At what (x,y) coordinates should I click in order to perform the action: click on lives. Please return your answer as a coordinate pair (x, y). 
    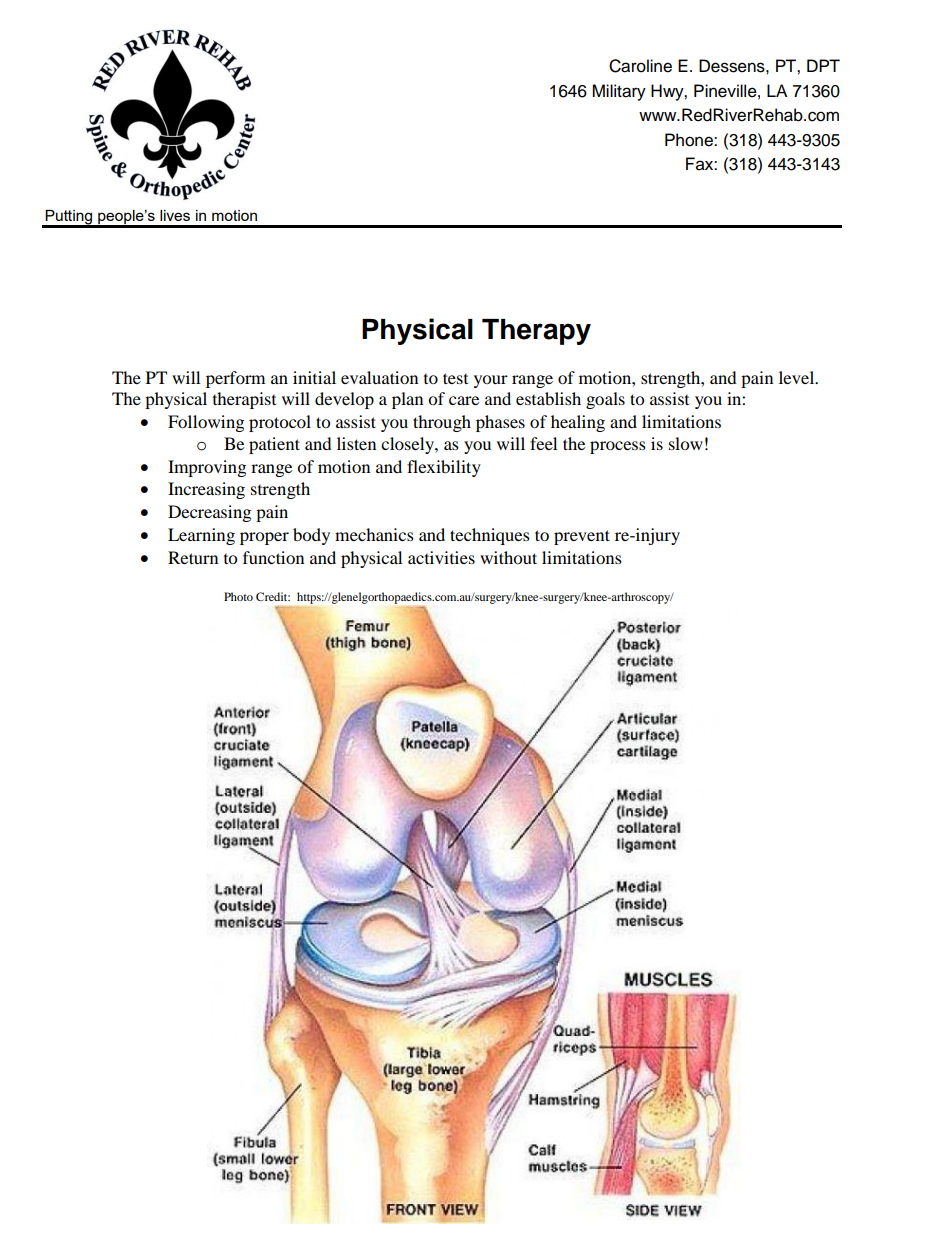
    Looking at the image, I should click on (175, 215).
